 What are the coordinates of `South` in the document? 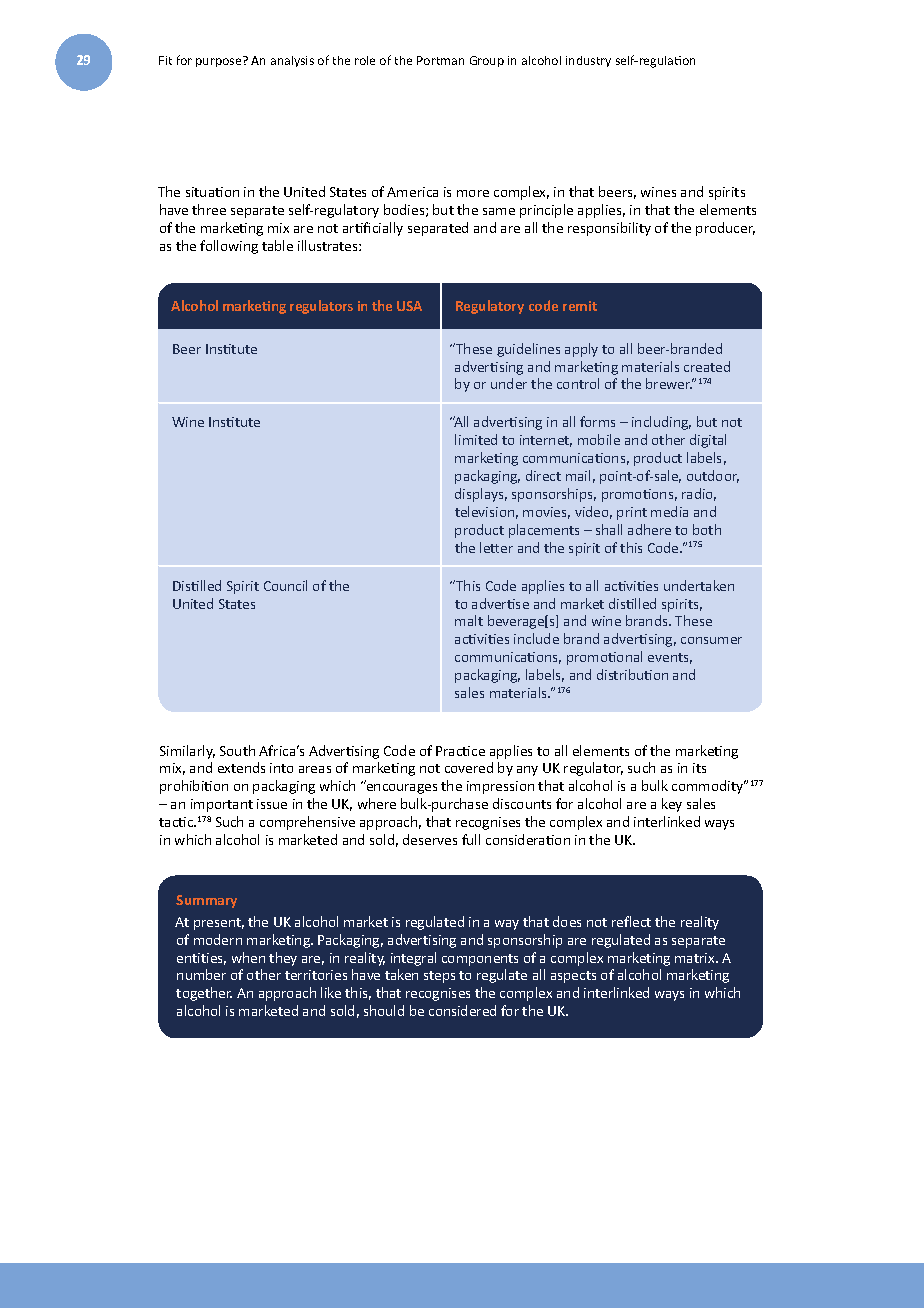 It's located at (237, 750).
